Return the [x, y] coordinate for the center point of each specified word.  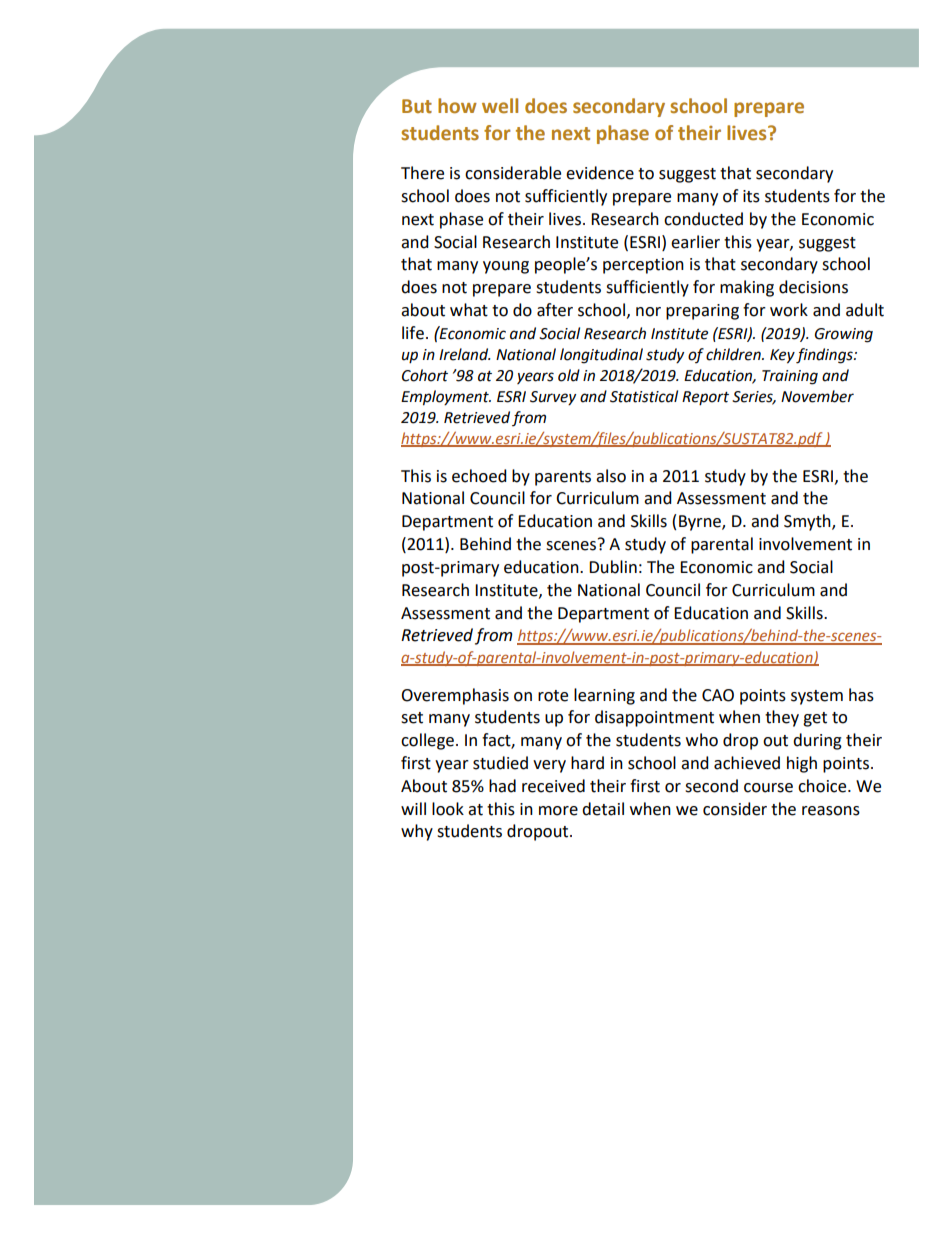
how [457, 106]
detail [603, 809]
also [611, 476]
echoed [479, 476]
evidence [600, 173]
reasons [831, 811]
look [448, 809]
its [751, 196]
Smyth [808, 522]
